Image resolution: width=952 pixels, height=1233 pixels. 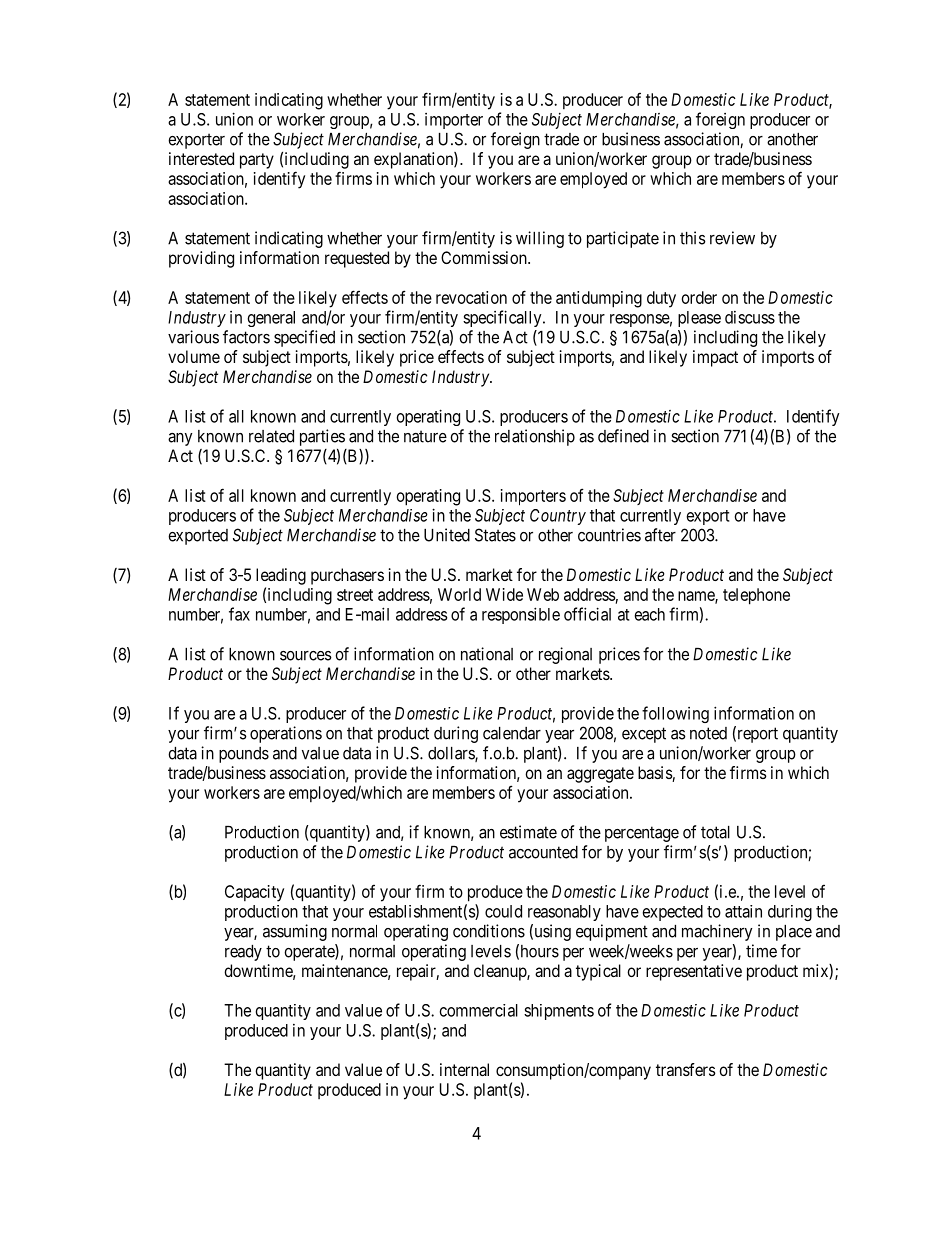 What do you see at coordinates (239, 614) in the screenshot?
I see `fax` at bounding box center [239, 614].
